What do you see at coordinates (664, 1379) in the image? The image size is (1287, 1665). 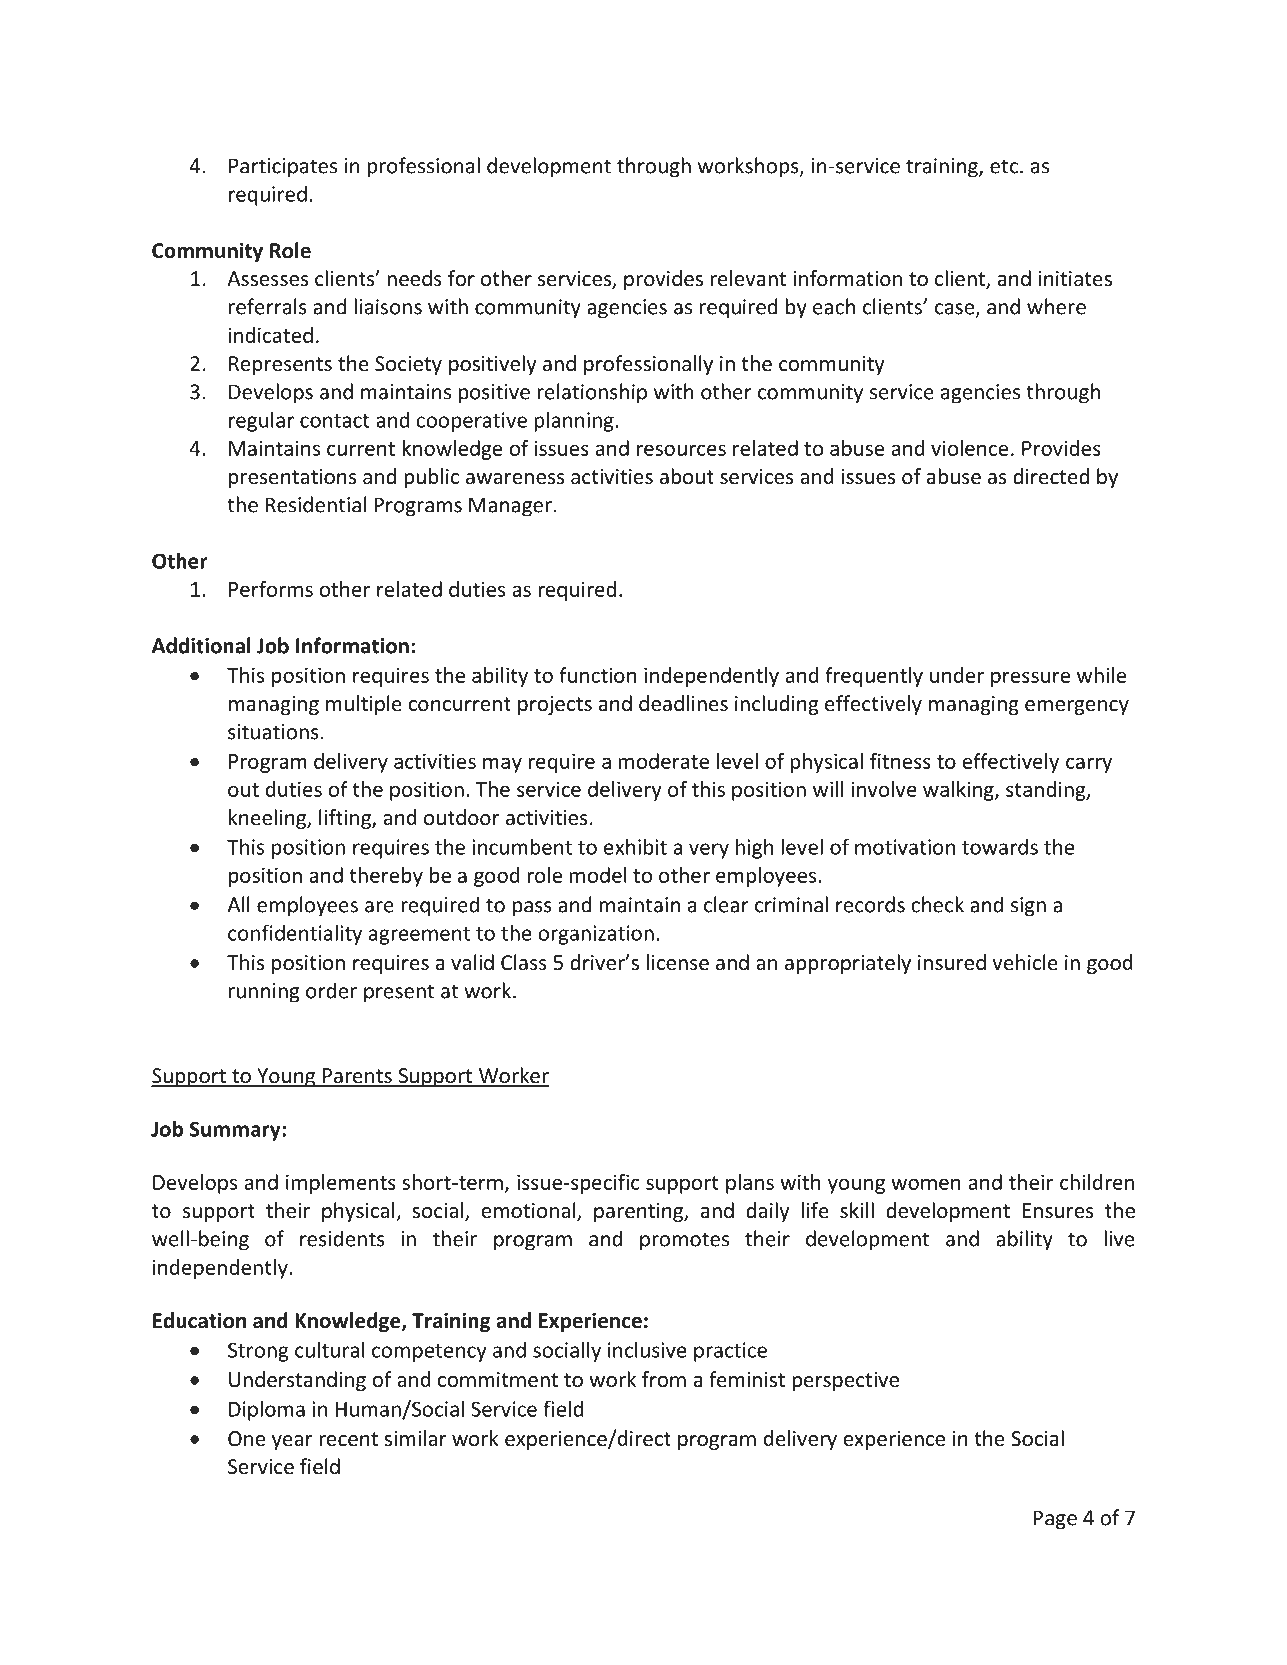 I see `from` at bounding box center [664, 1379].
